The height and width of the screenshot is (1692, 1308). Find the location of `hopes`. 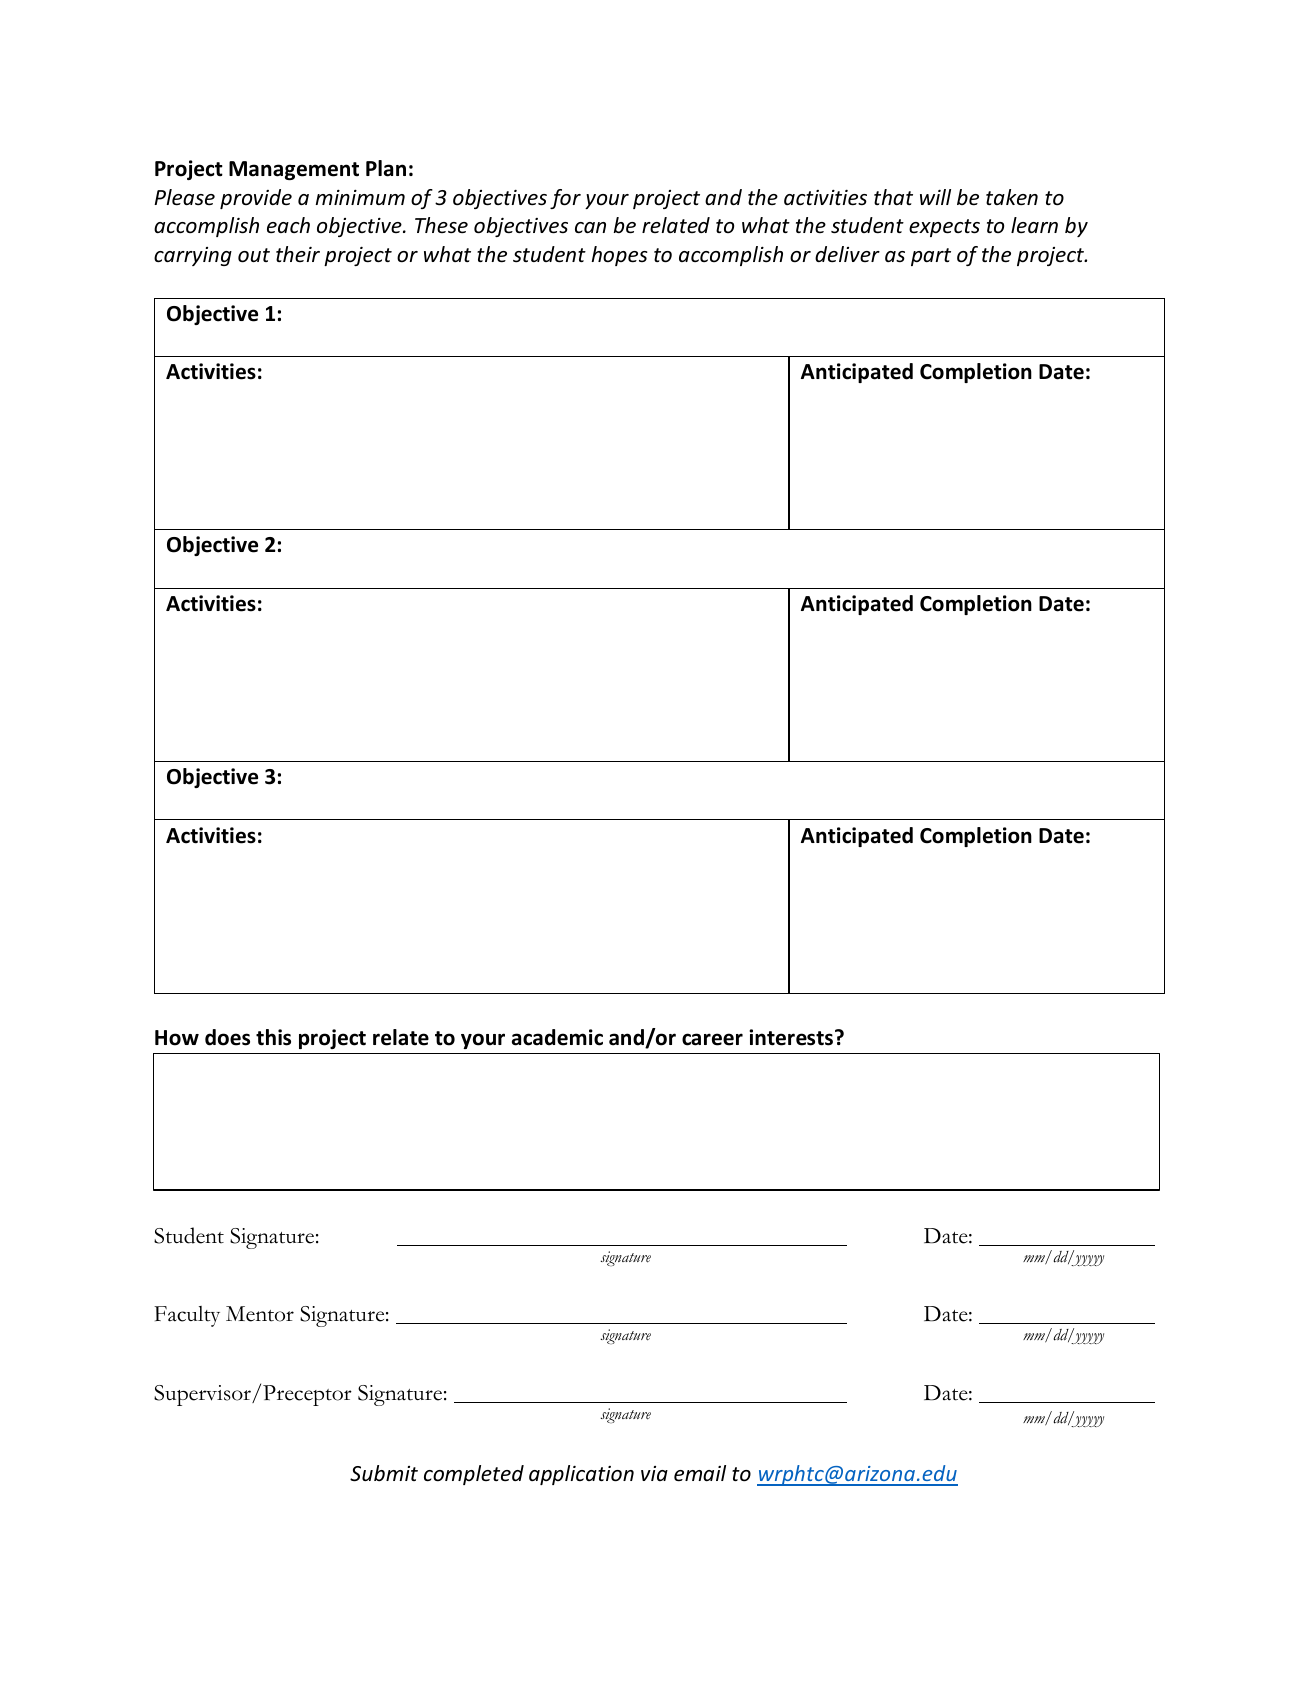

hopes is located at coordinates (619, 256).
